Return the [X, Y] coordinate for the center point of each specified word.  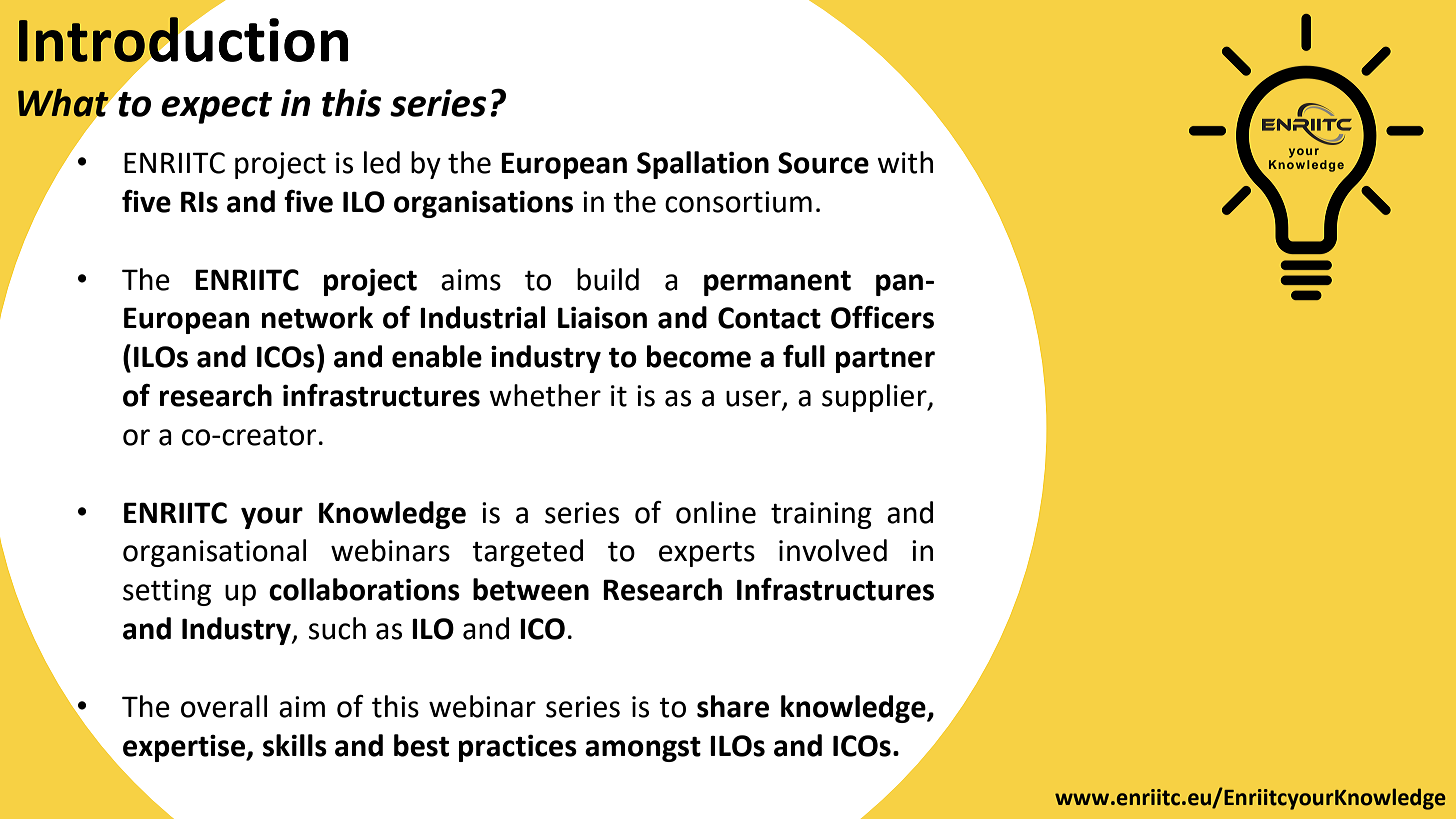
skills [295, 745]
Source [823, 163]
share [733, 706]
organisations [483, 204]
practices [518, 748]
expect [216, 108]
